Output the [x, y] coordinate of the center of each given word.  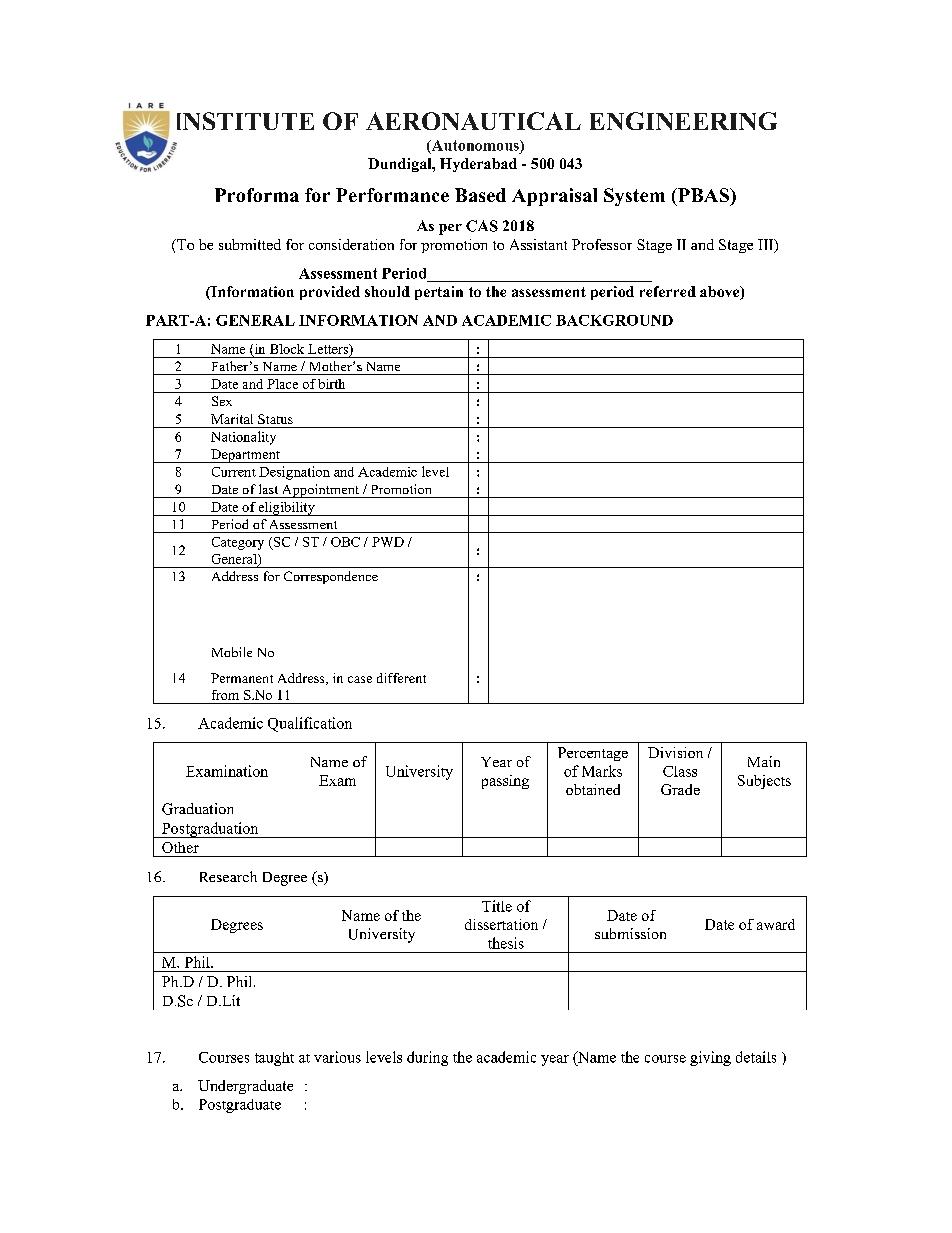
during [427, 1058]
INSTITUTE [245, 121]
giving [710, 1058]
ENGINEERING [683, 121]
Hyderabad [478, 165]
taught [274, 1059]
